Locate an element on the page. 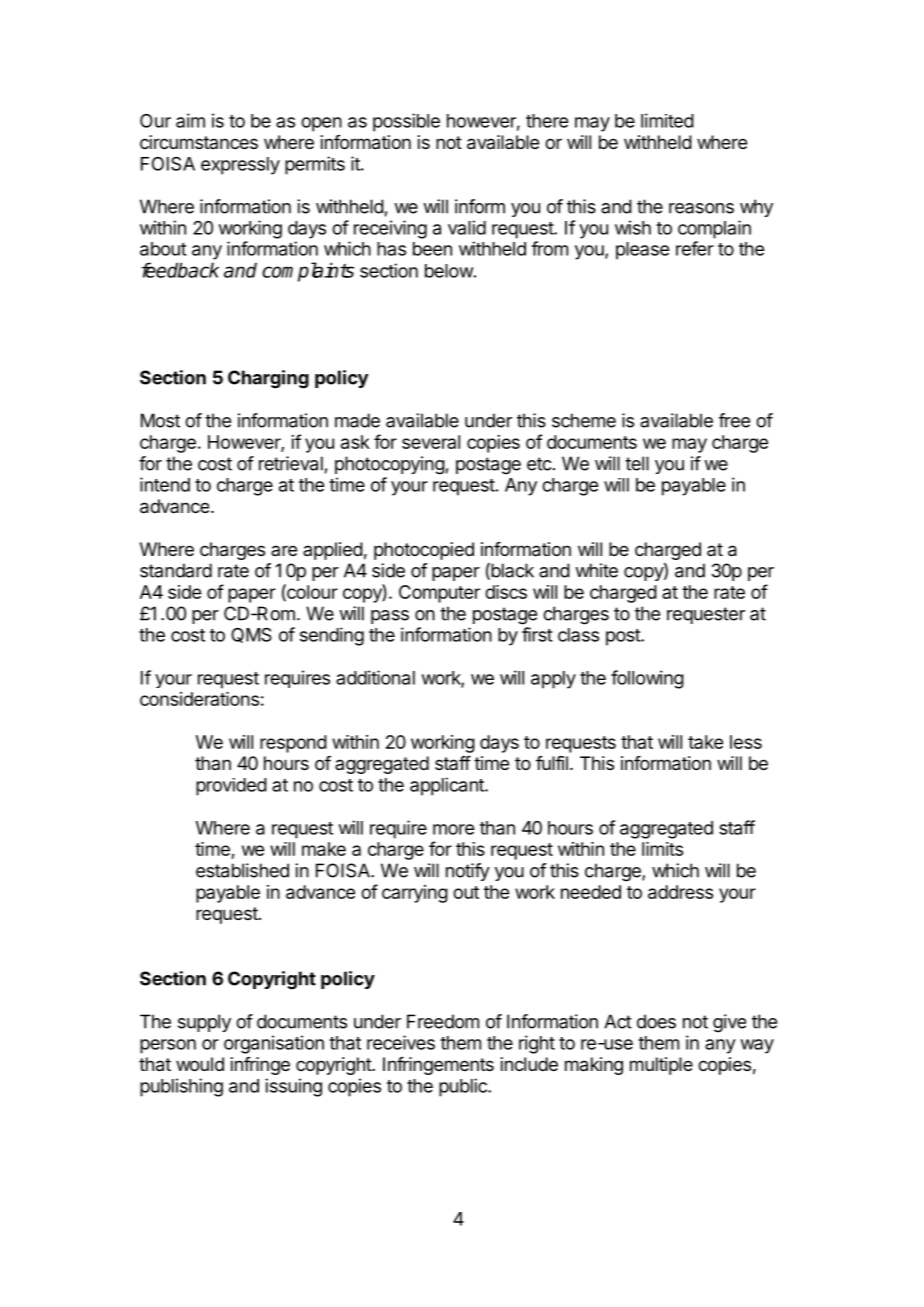 The width and height of the page is (924, 1307). would is located at coordinates (200, 1064).
